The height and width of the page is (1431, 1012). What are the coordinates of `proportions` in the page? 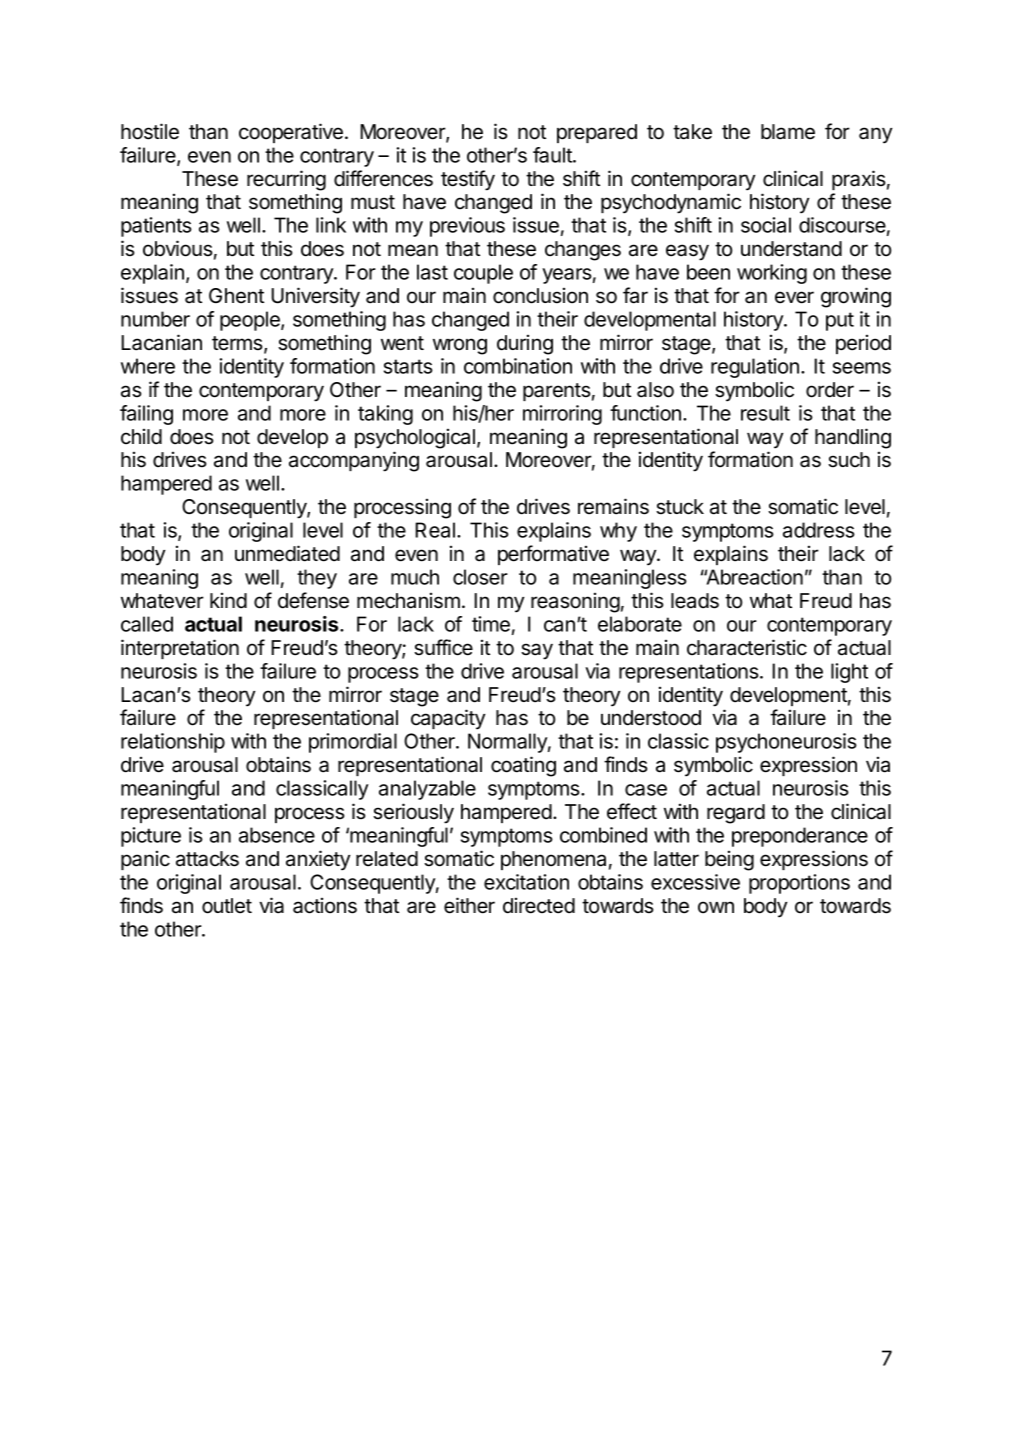 It's located at (799, 884).
